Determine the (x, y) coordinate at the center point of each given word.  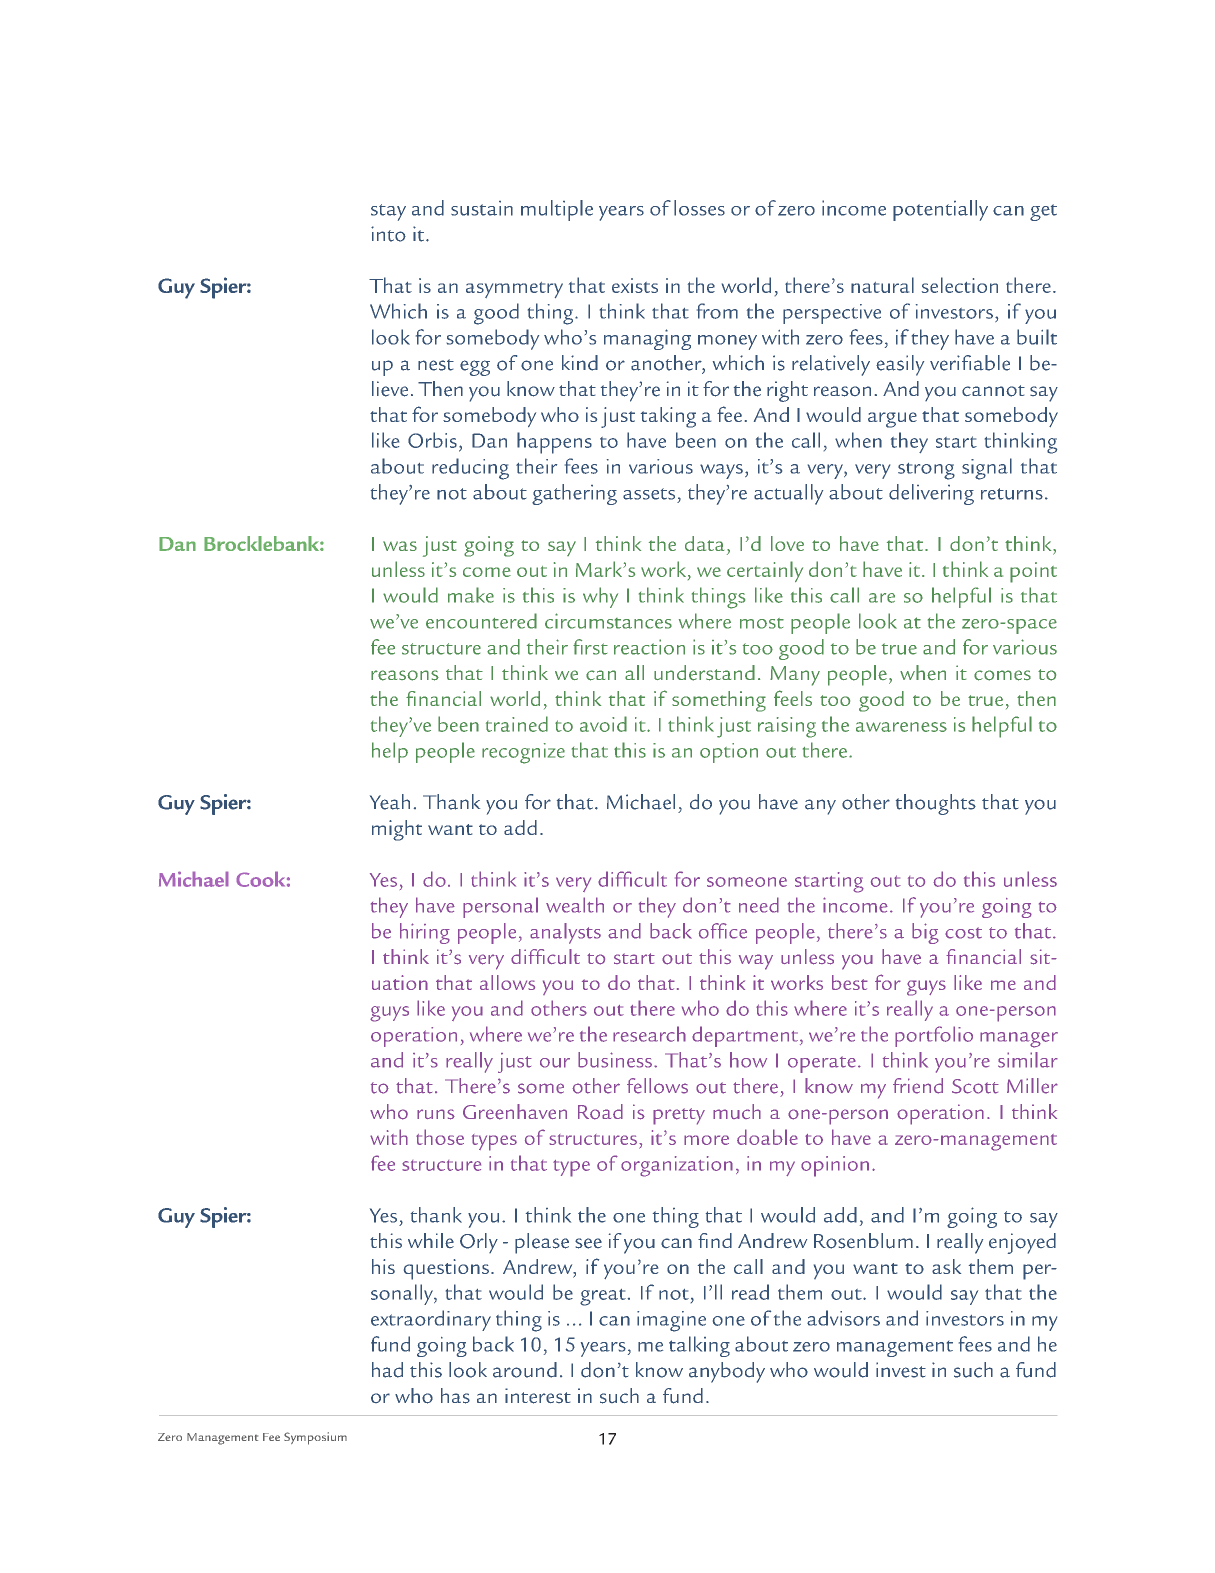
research (649, 1034)
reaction (649, 647)
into (388, 234)
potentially (940, 210)
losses (699, 208)
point (1033, 572)
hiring (425, 933)
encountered (481, 621)
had (387, 1370)
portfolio (934, 1036)
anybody (727, 1372)
